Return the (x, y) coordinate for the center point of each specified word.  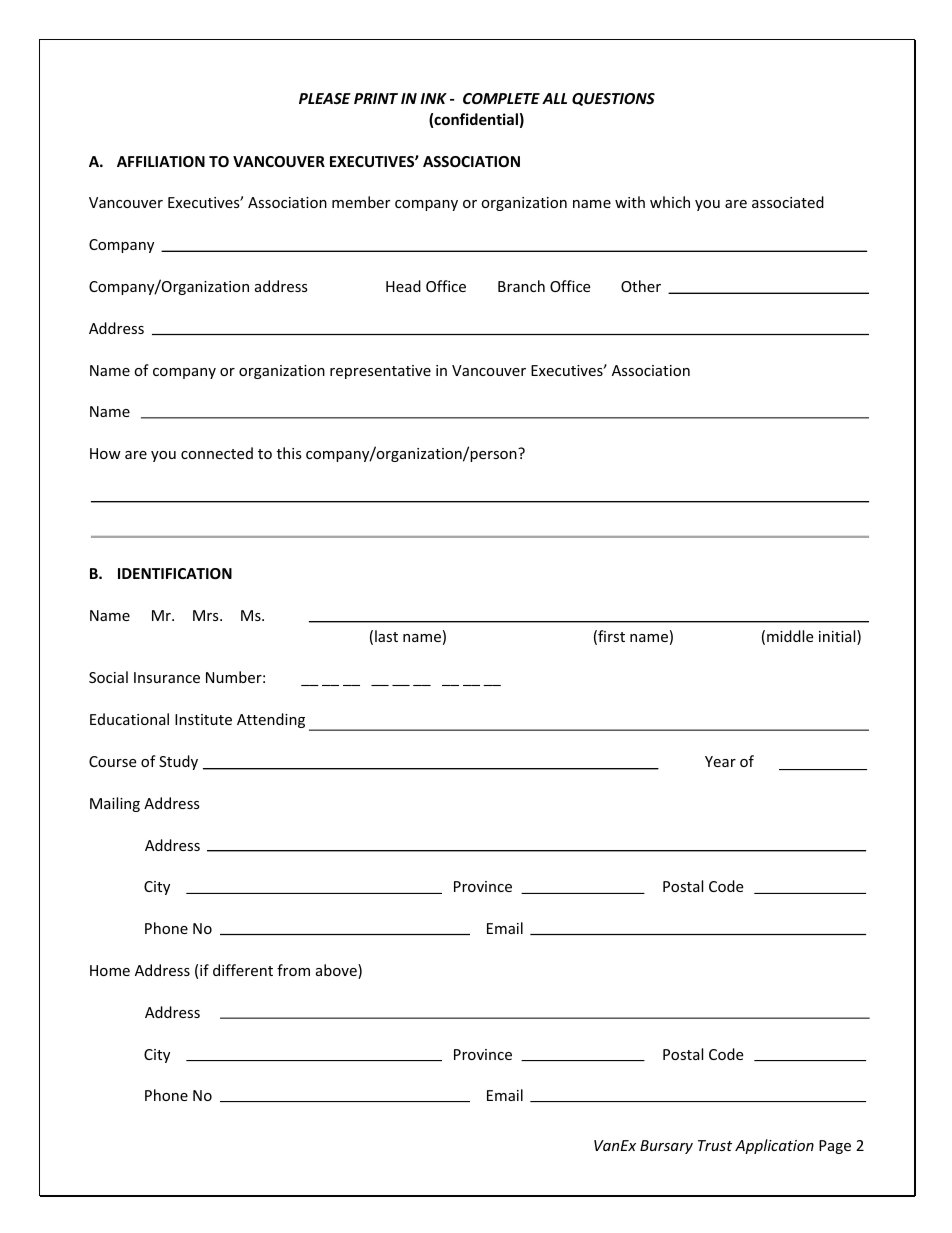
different (243, 970)
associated (788, 202)
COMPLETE (501, 98)
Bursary (666, 1147)
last (386, 636)
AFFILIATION (161, 161)
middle (790, 636)
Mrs (207, 615)
